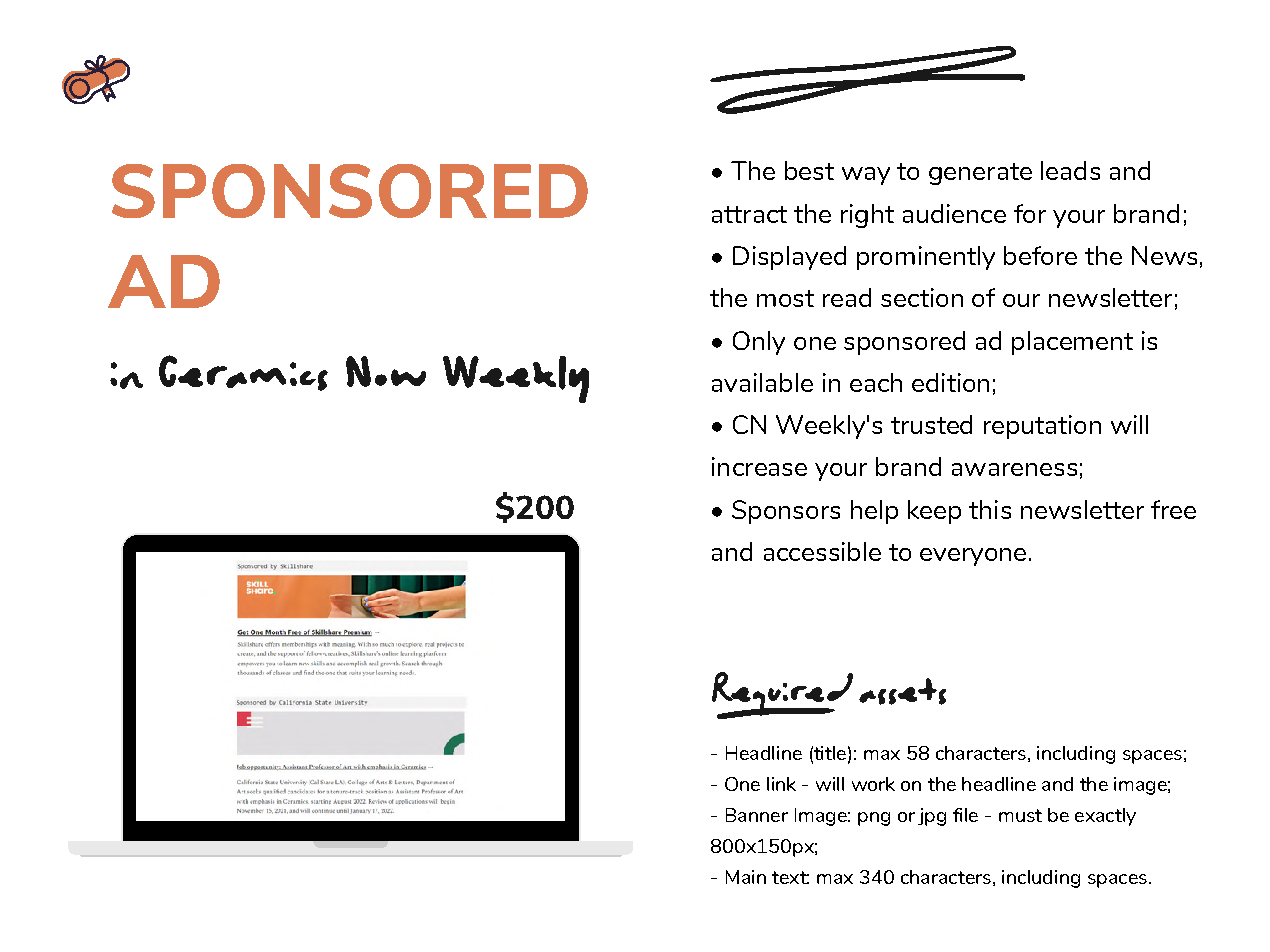  I want to click on available, so click(762, 382).
